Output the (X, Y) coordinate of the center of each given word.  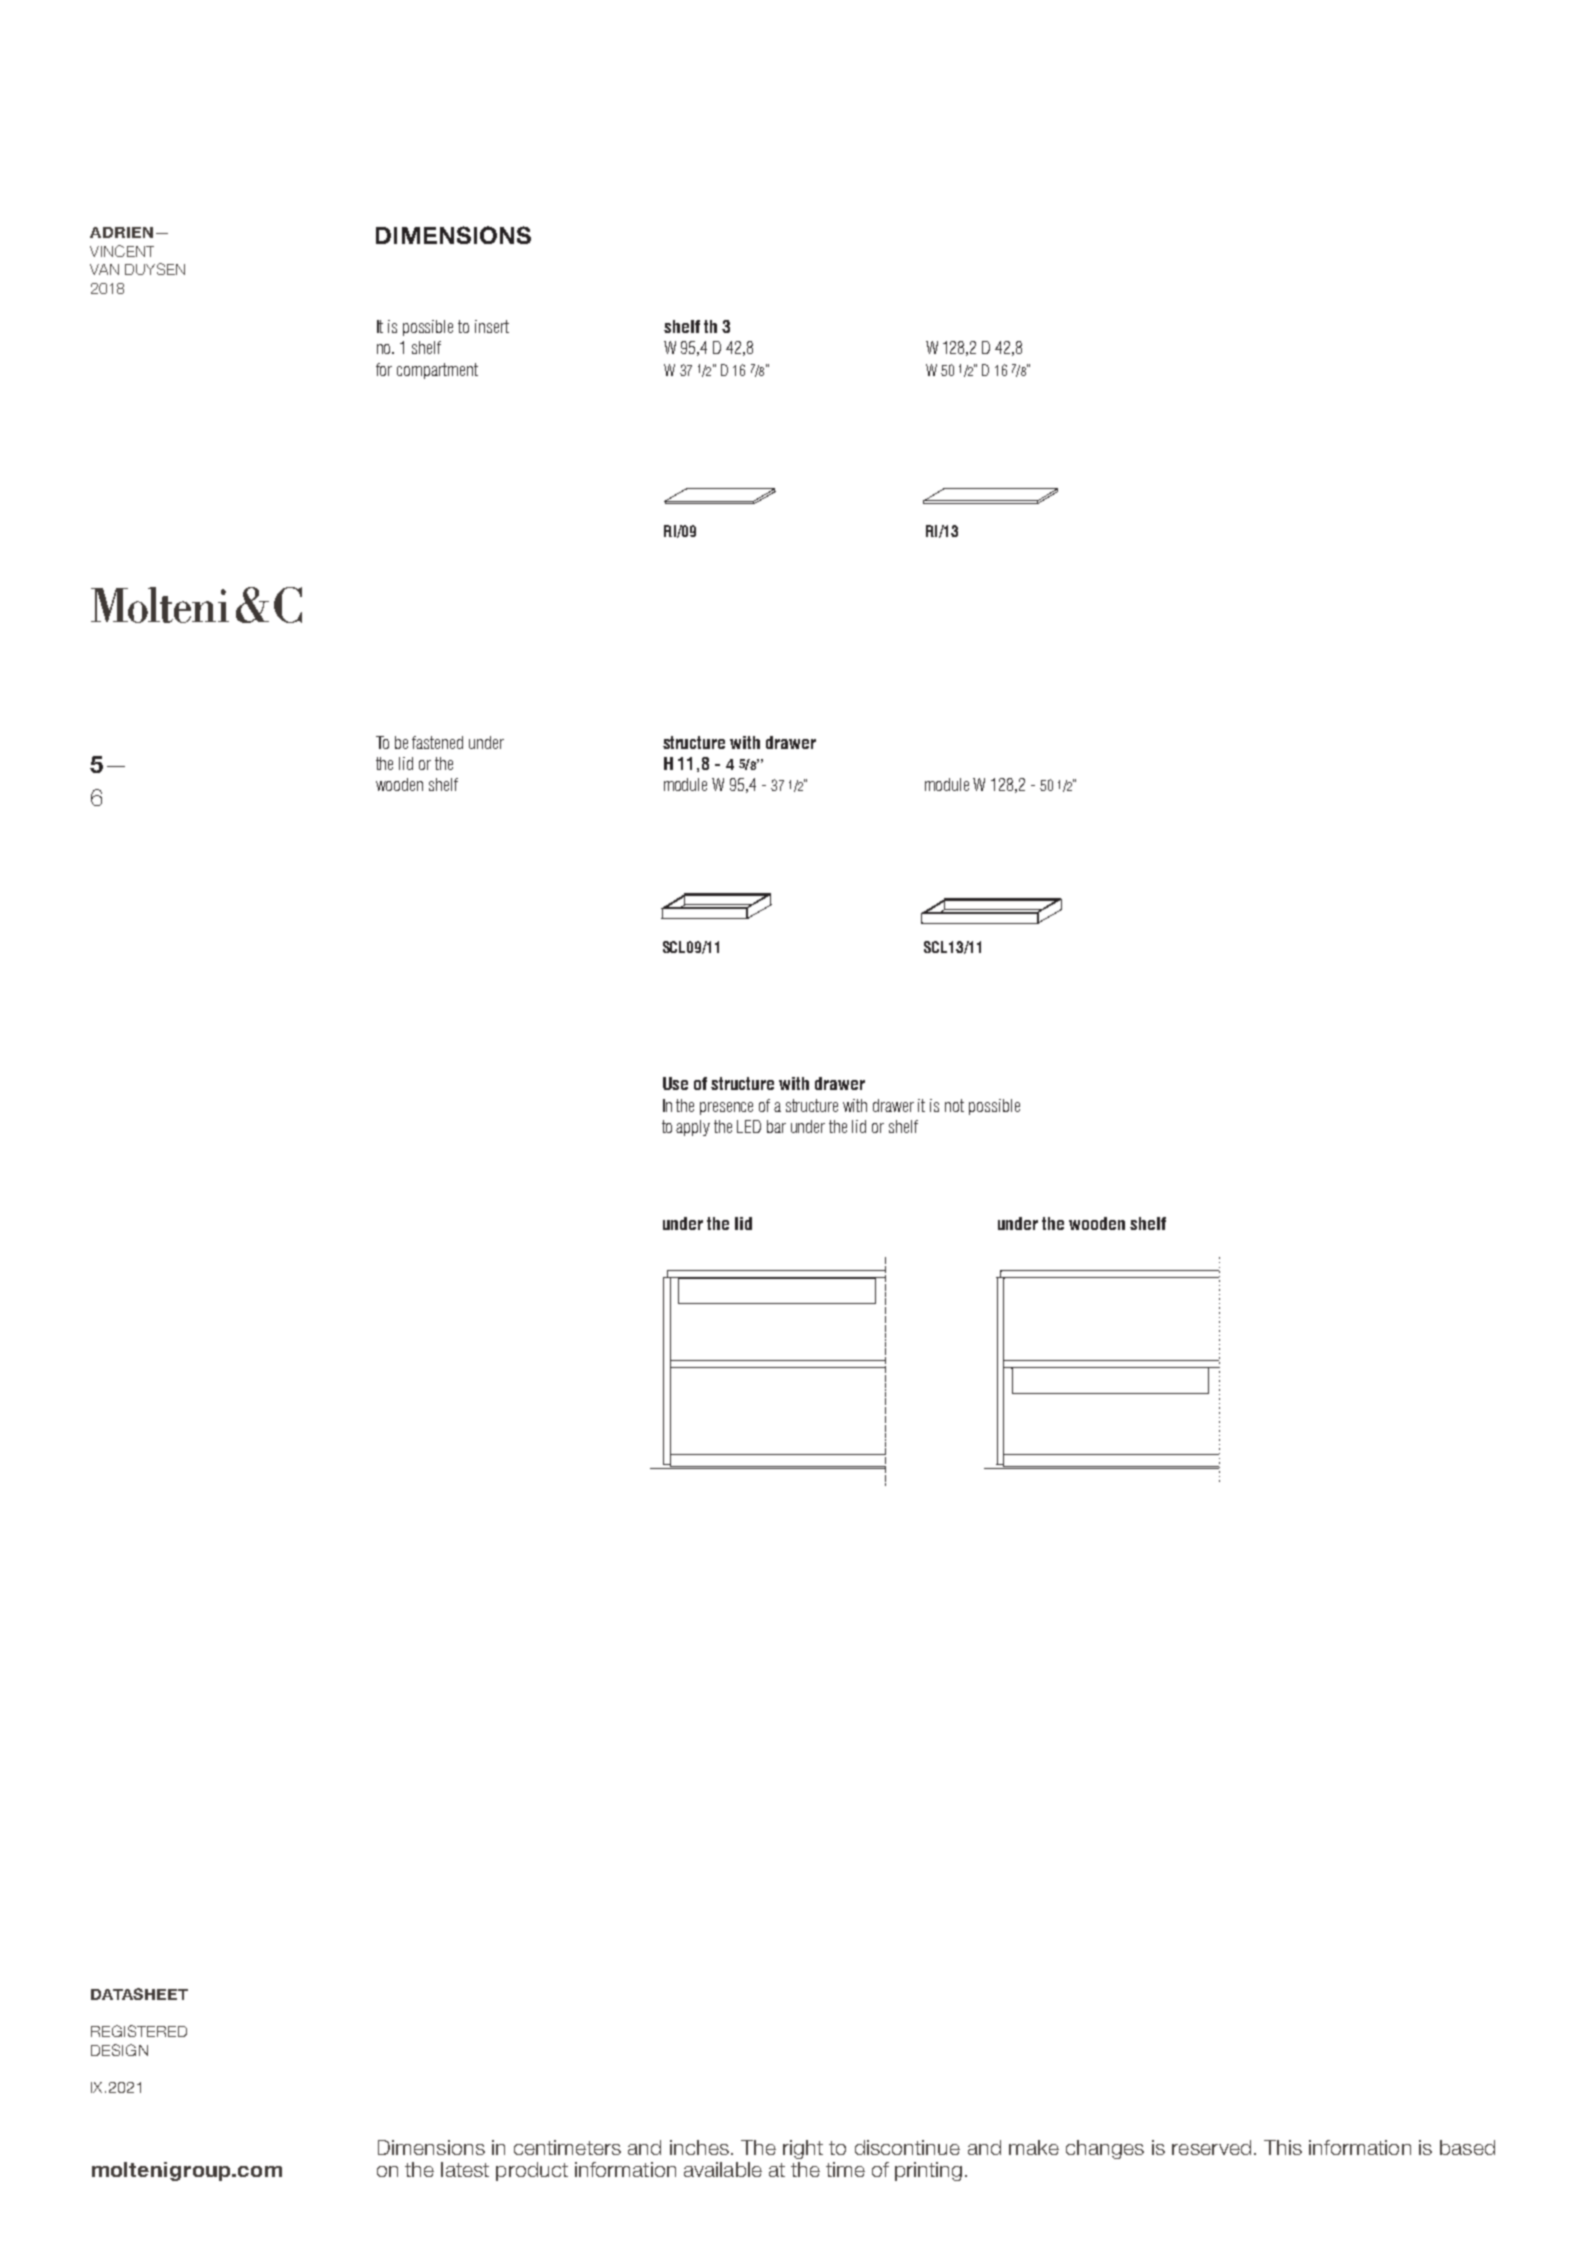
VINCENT (122, 251)
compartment (437, 371)
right (803, 2149)
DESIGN (119, 2050)
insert (492, 326)
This (1283, 2147)
